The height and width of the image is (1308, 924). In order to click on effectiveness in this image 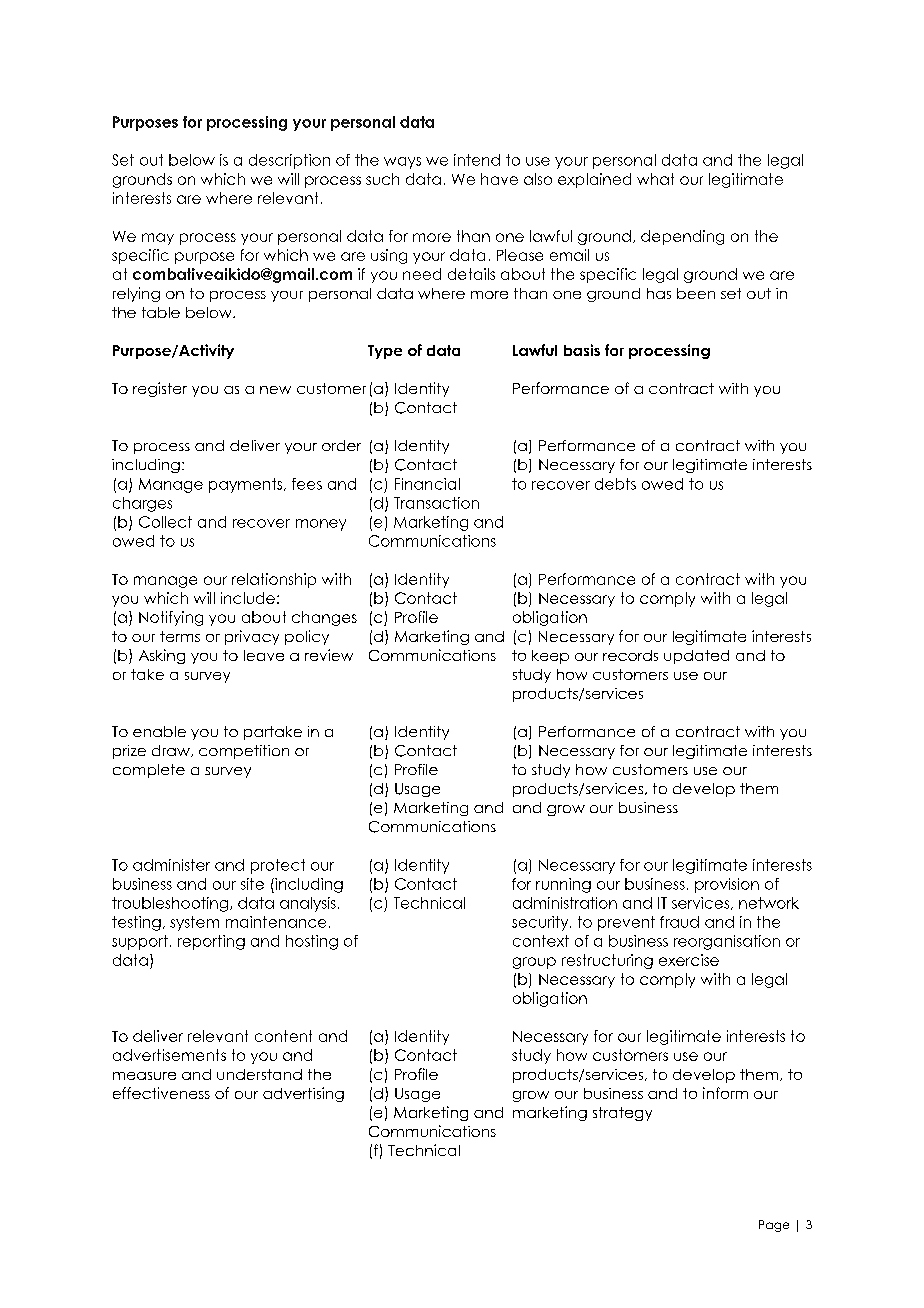, I will do `click(161, 1093)`.
